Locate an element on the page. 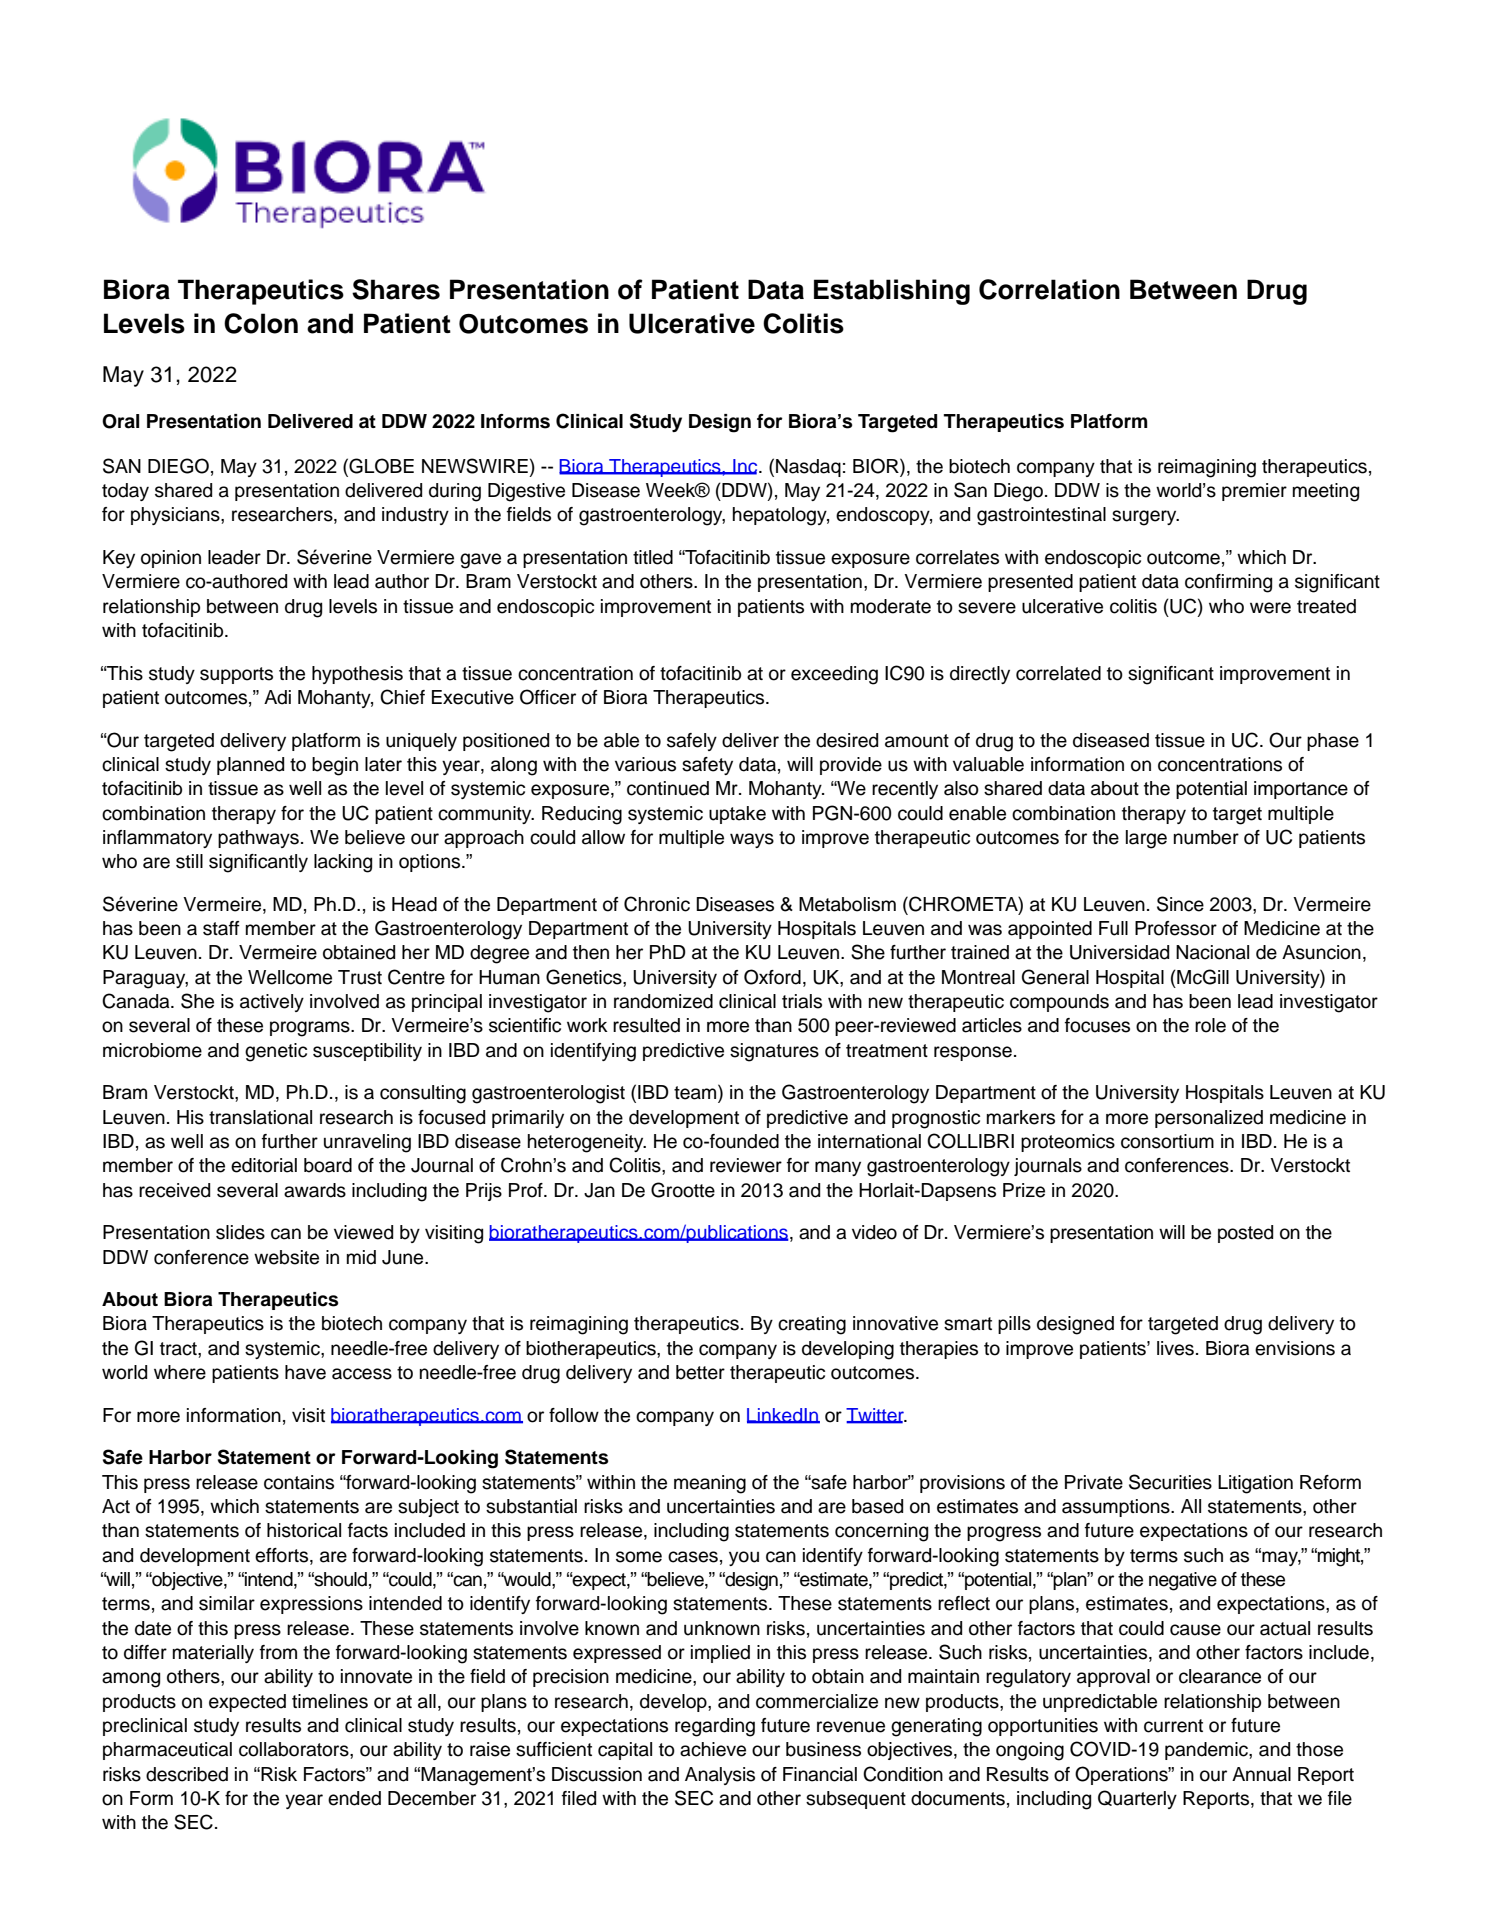 This image has height=1927, width=1489. collaborators is located at coordinates (295, 1749).
